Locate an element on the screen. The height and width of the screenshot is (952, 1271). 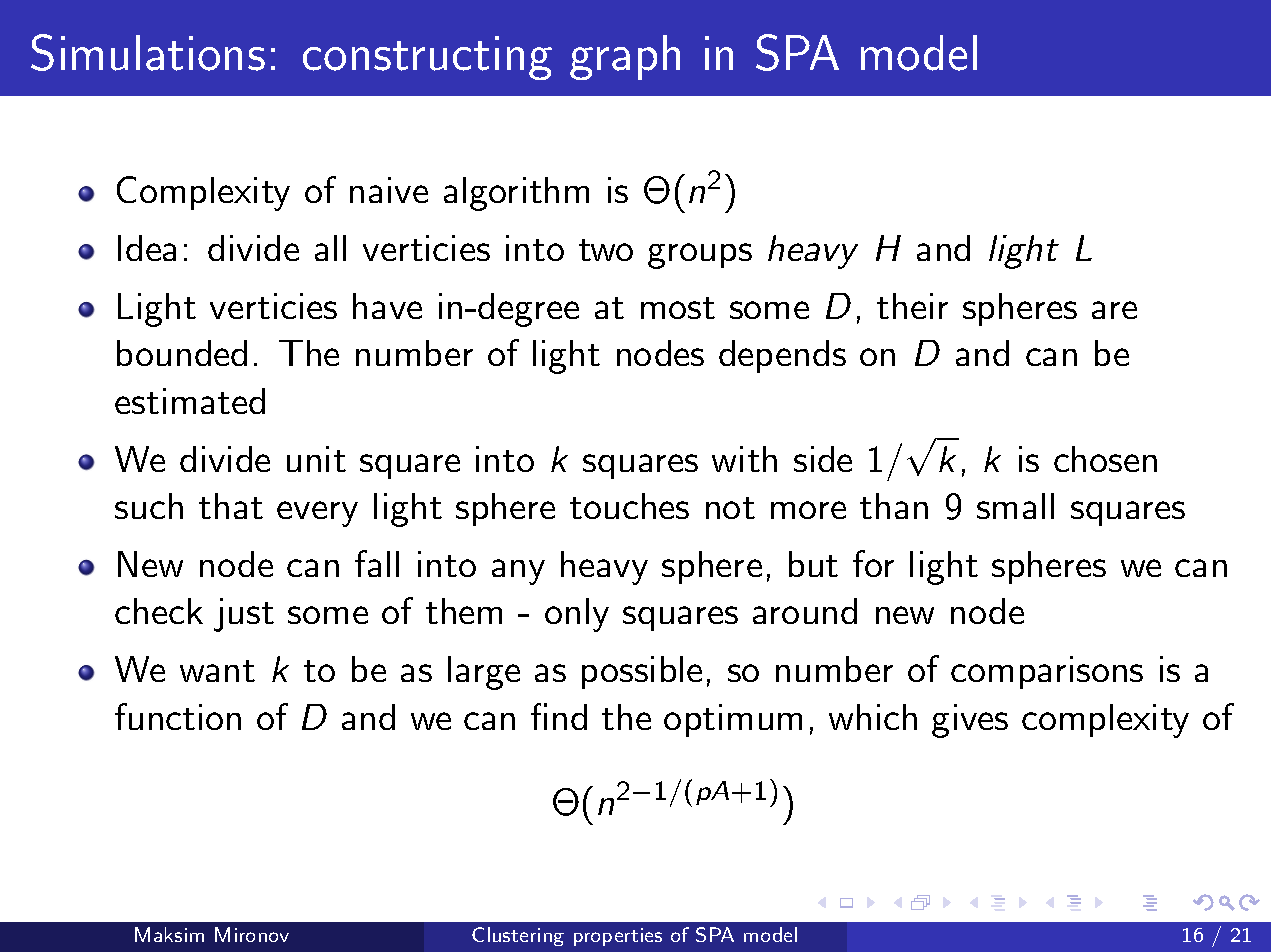
for is located at coordinates (873, 563).
